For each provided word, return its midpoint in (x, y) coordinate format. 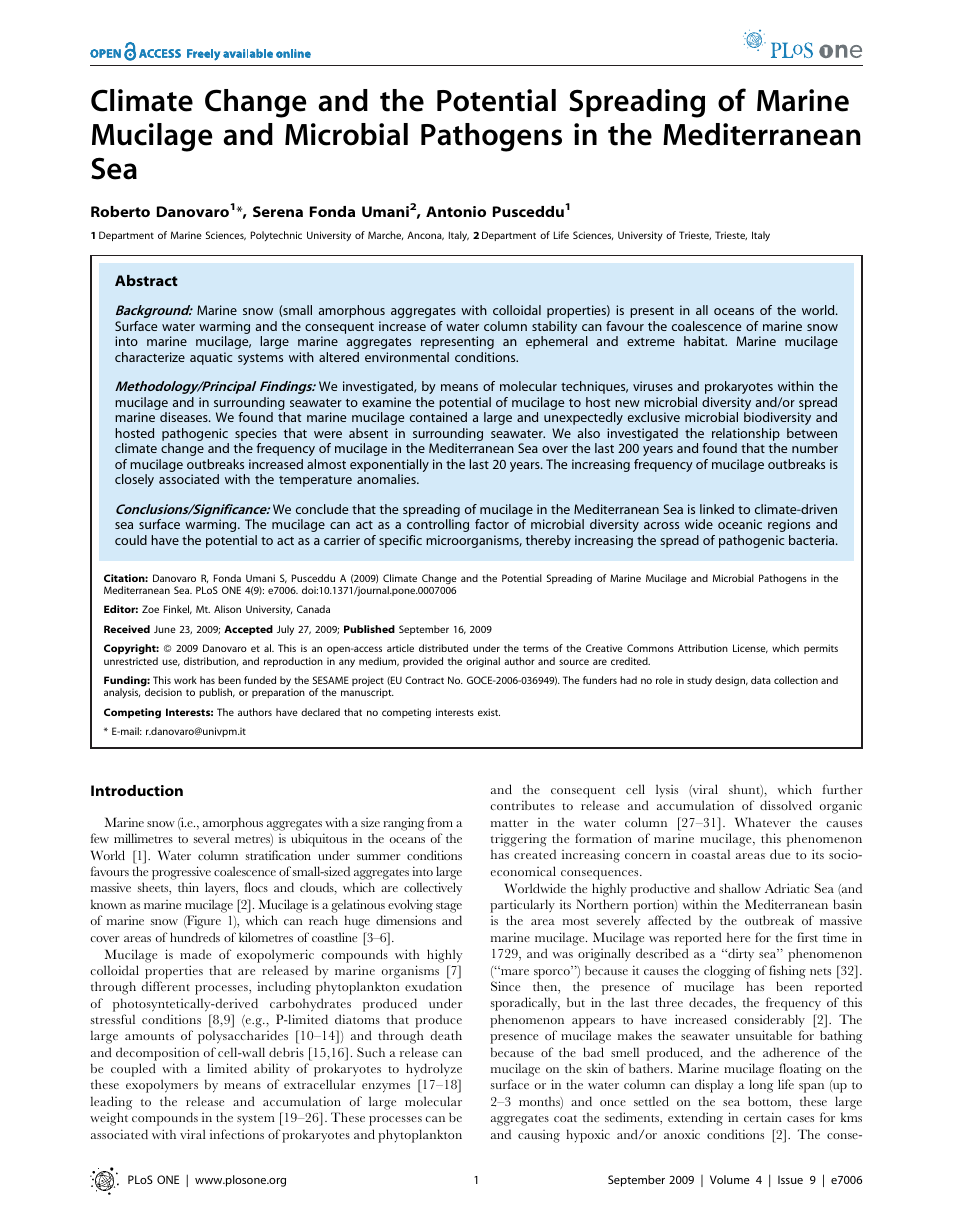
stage (449, 907)
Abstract (146, 280)
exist (489, 712)
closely (134, 480)
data (761, 680)
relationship (746, 434)
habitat (705, 341)
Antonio (456, 211)
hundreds (195, 937)
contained (438, 417)
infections (237, 1134)
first (807, 937)
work (185, 680)
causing (539, 1136)
